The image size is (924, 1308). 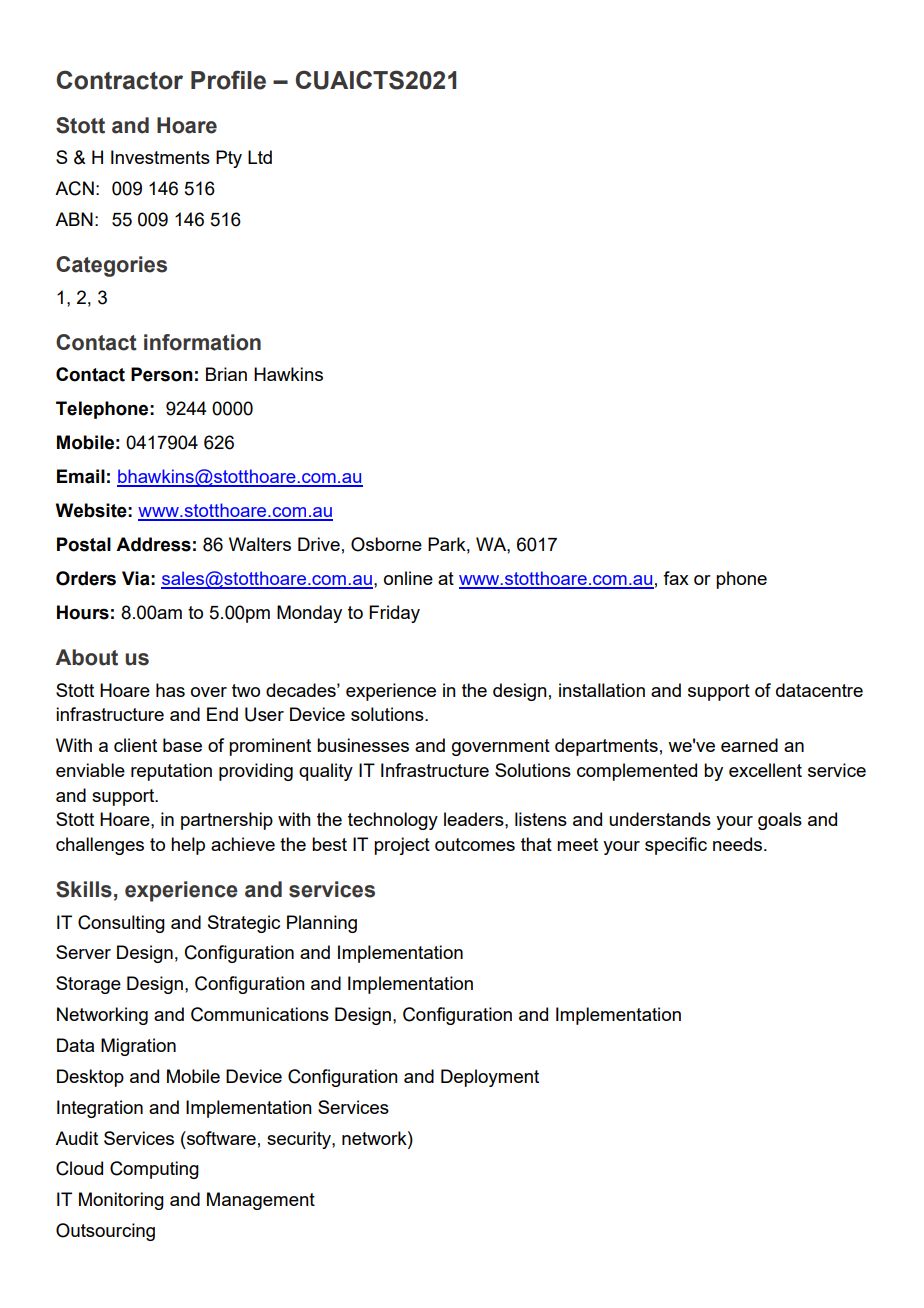 I want to click on fax, so click(x=676, y=578).
